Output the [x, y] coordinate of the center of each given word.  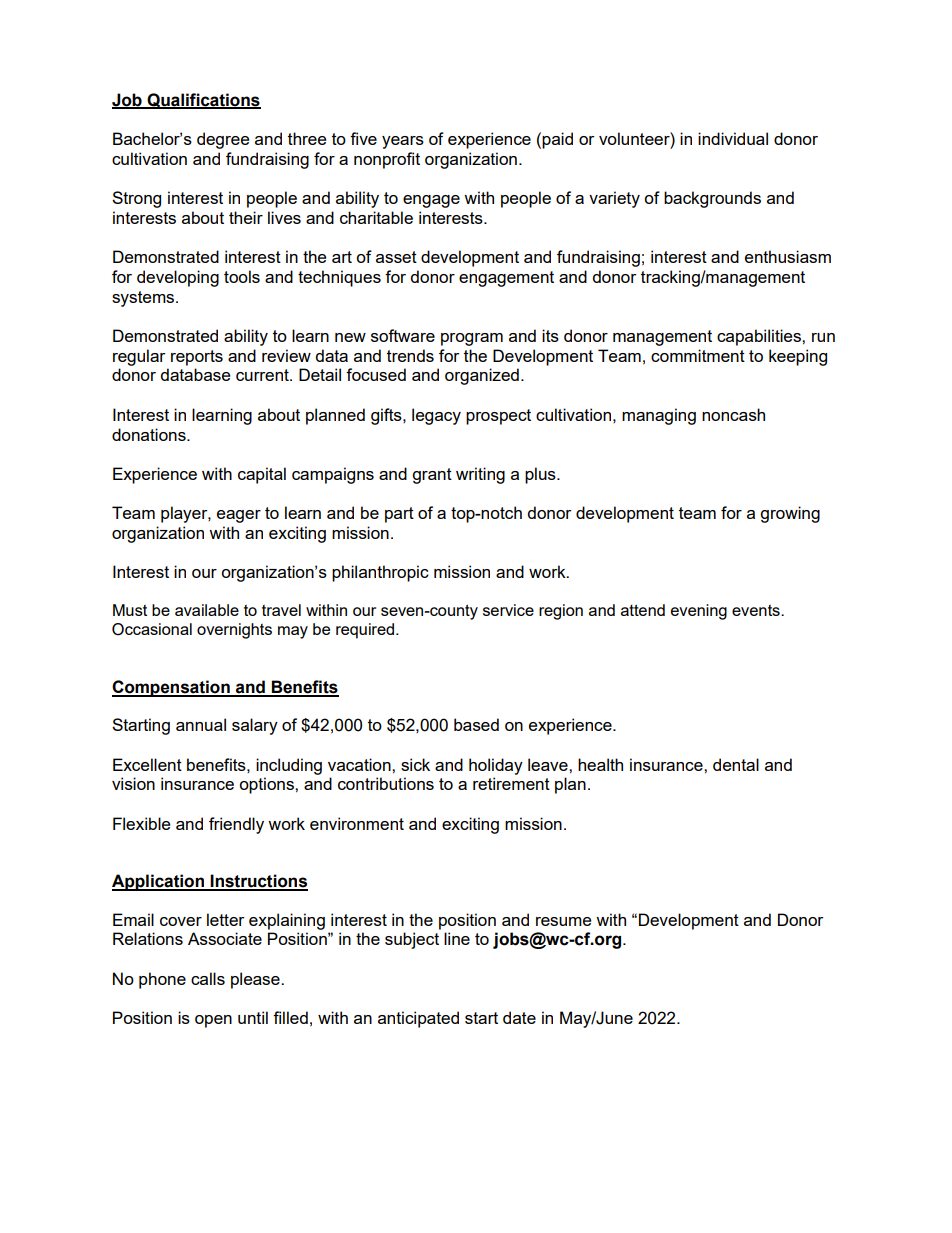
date [519, 1017]
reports [197, 358]
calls [208, 978]
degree [223, 140]
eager [239, 516]
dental [736, 764]
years [403, 142]
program [472, 339]
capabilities [760, 337]
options [267, 785]
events [757, 610]
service [508, 610]
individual [733, 138]
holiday [496, 766]
